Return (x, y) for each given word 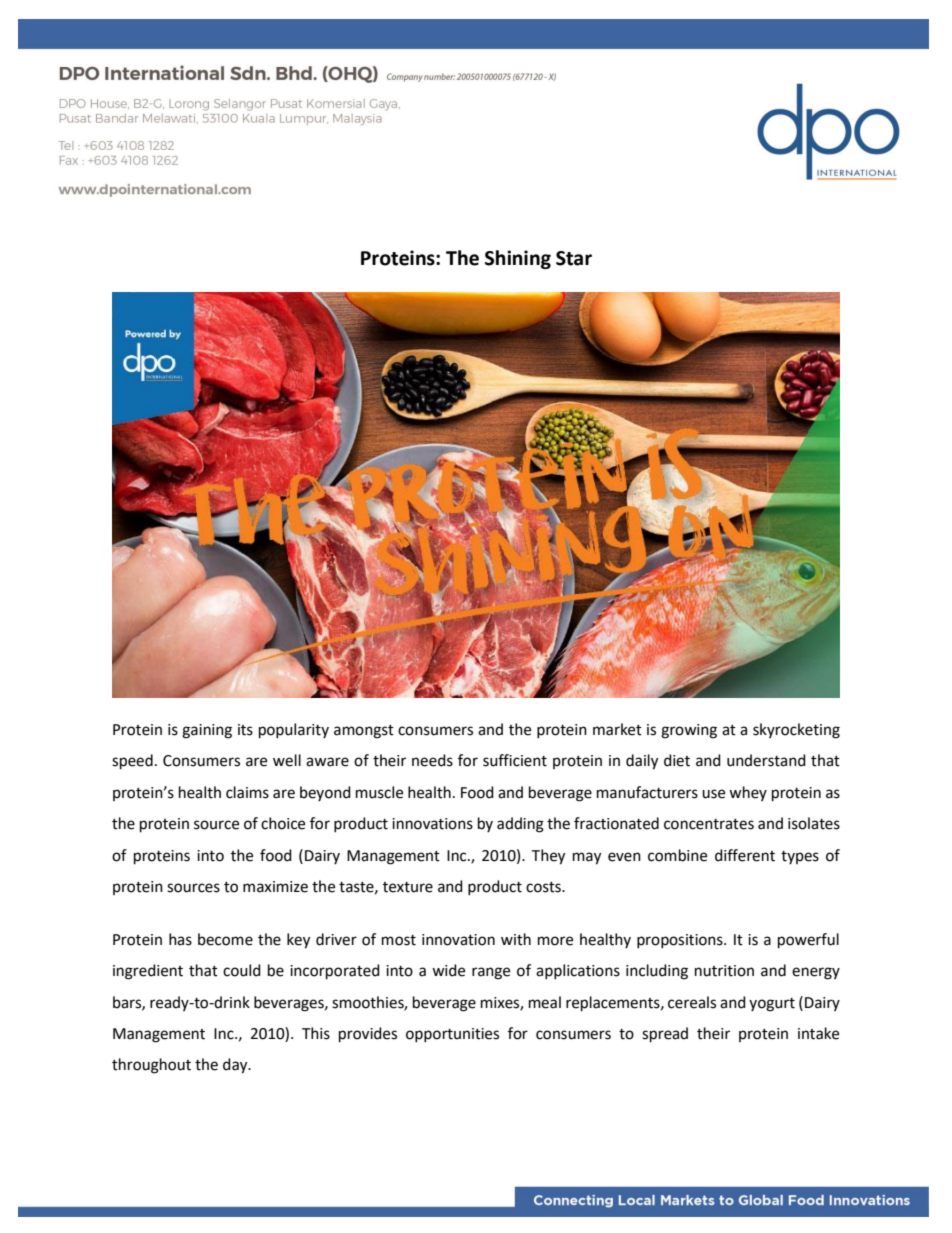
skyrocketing (796, 731)
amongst (364, 732)
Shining (518, 259)
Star (574, 258)
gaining (207, 731)
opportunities (452, 1035)
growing (689, 731)
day (236, 1066)
